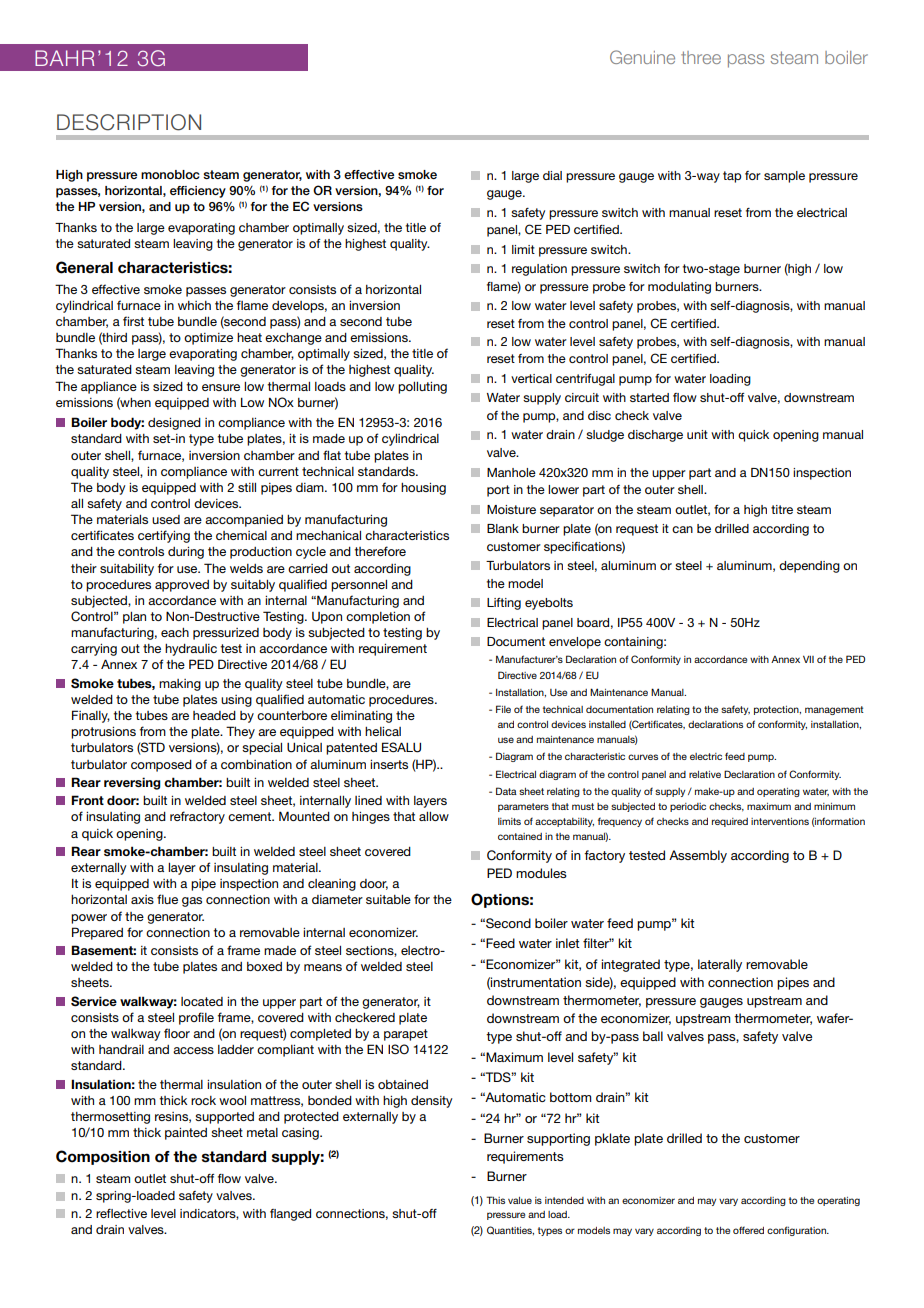 The image size is (924, 1308). Describe the element at coordinates (129, 122) in the page. I see `DESCRIPTION` at that location.
